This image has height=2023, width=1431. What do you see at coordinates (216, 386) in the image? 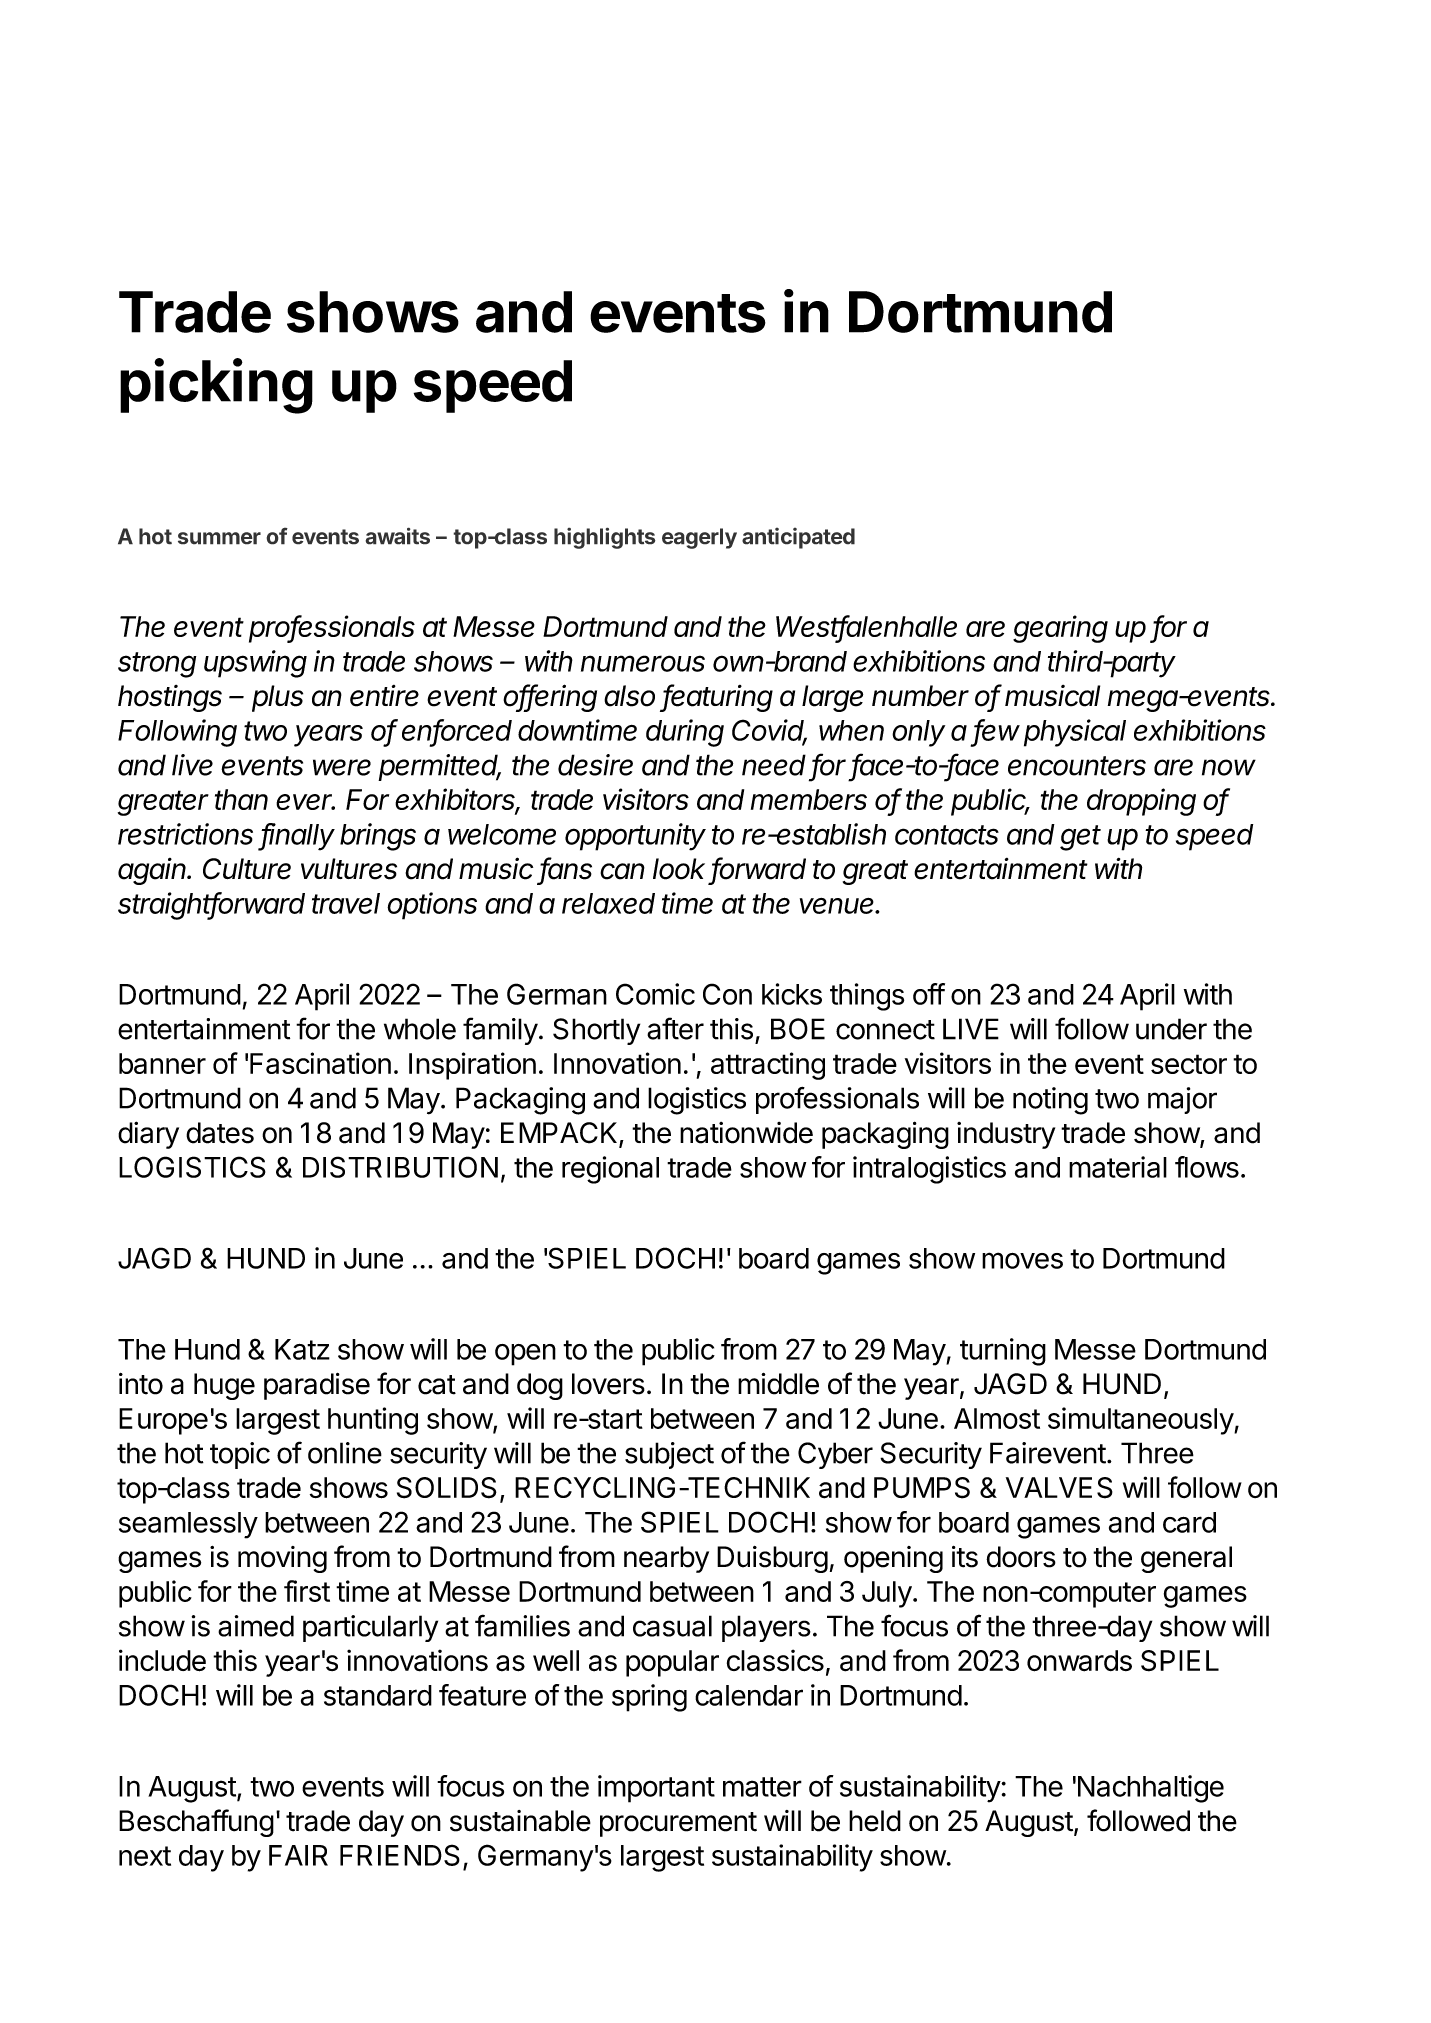
I see `picking` at bounding box center [216, 386].
